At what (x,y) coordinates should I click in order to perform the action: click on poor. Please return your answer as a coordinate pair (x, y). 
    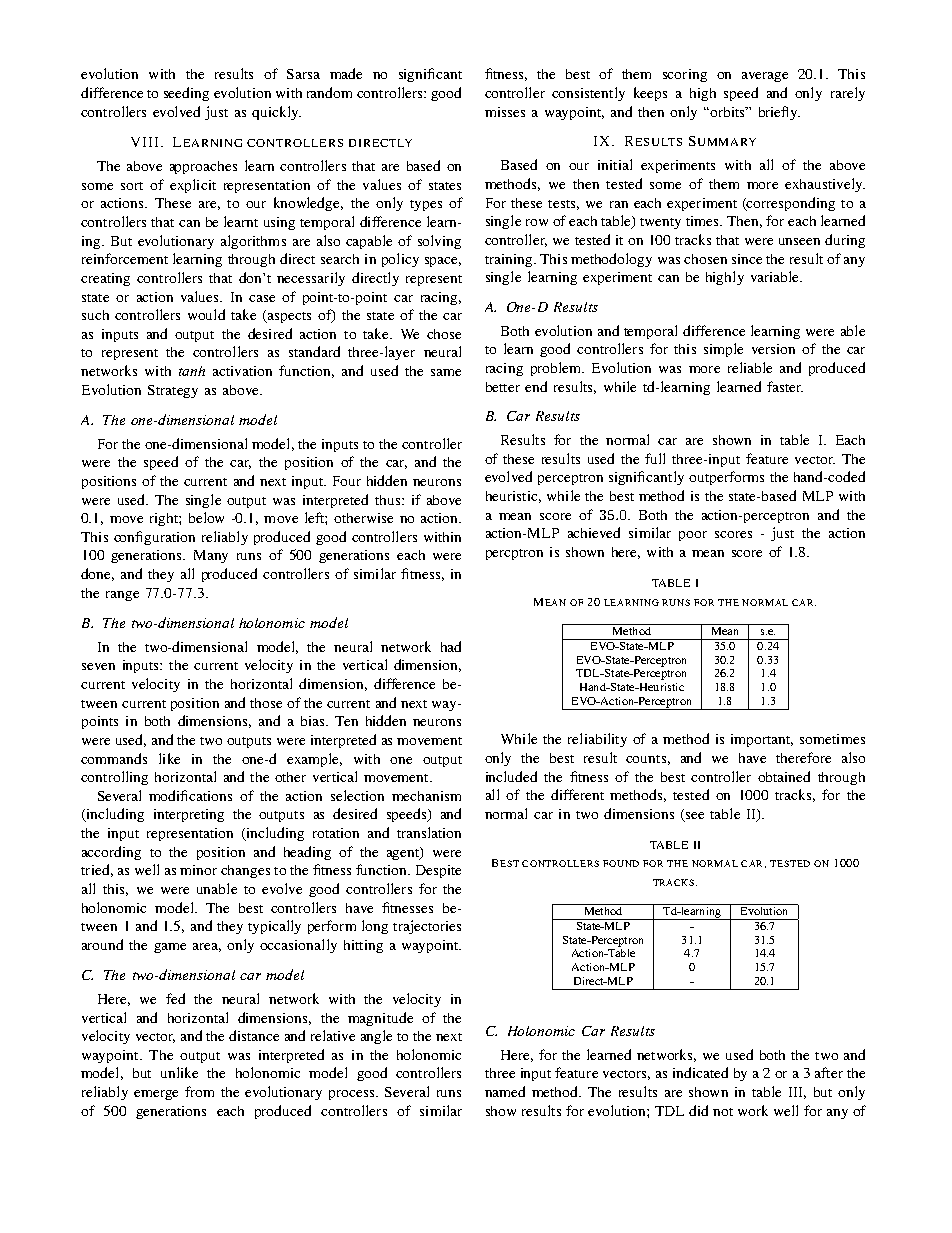
    Looking at the image, I should click on (693, 536).
